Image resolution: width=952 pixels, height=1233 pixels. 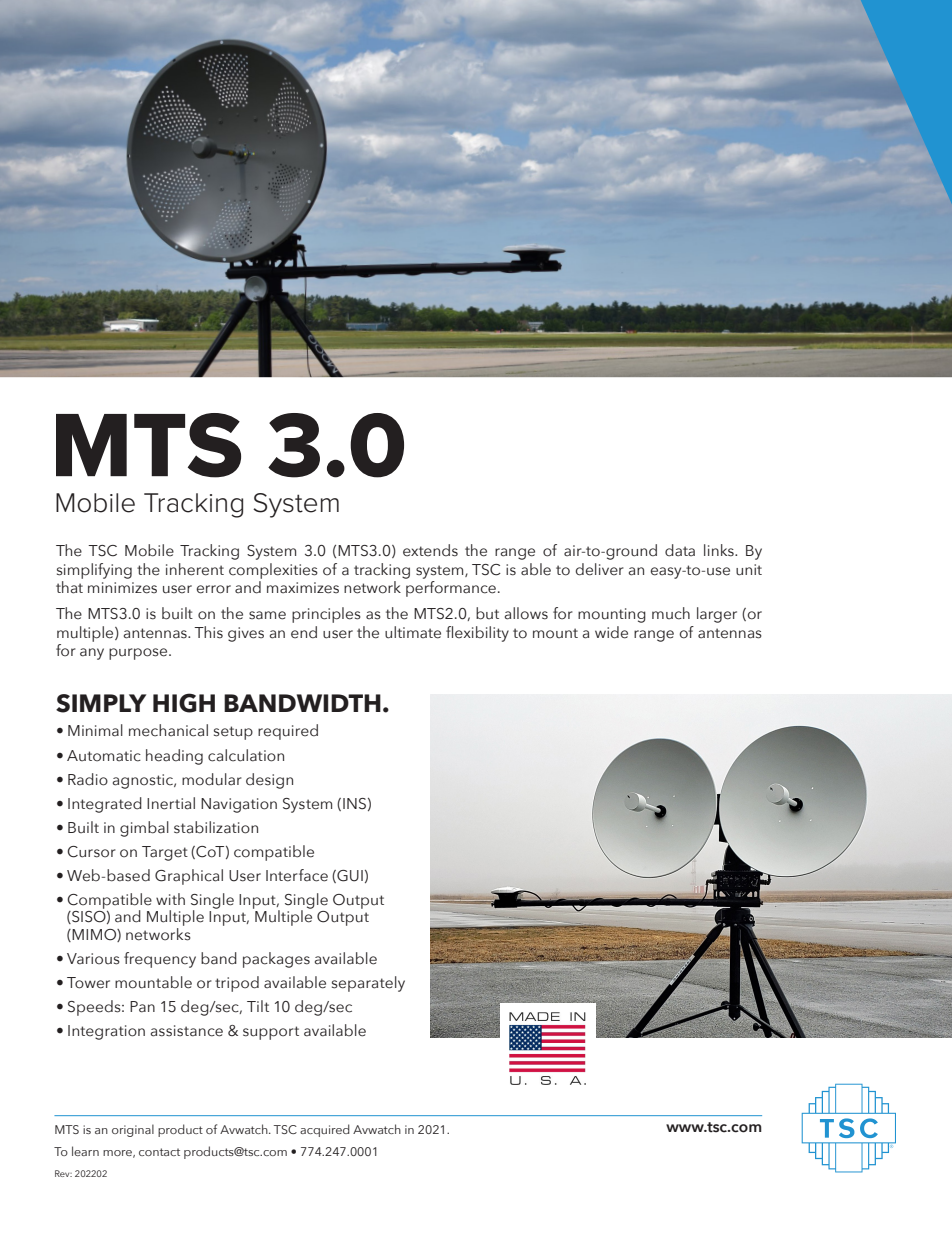 I want to click on wide, so click(x=611, y=632).
